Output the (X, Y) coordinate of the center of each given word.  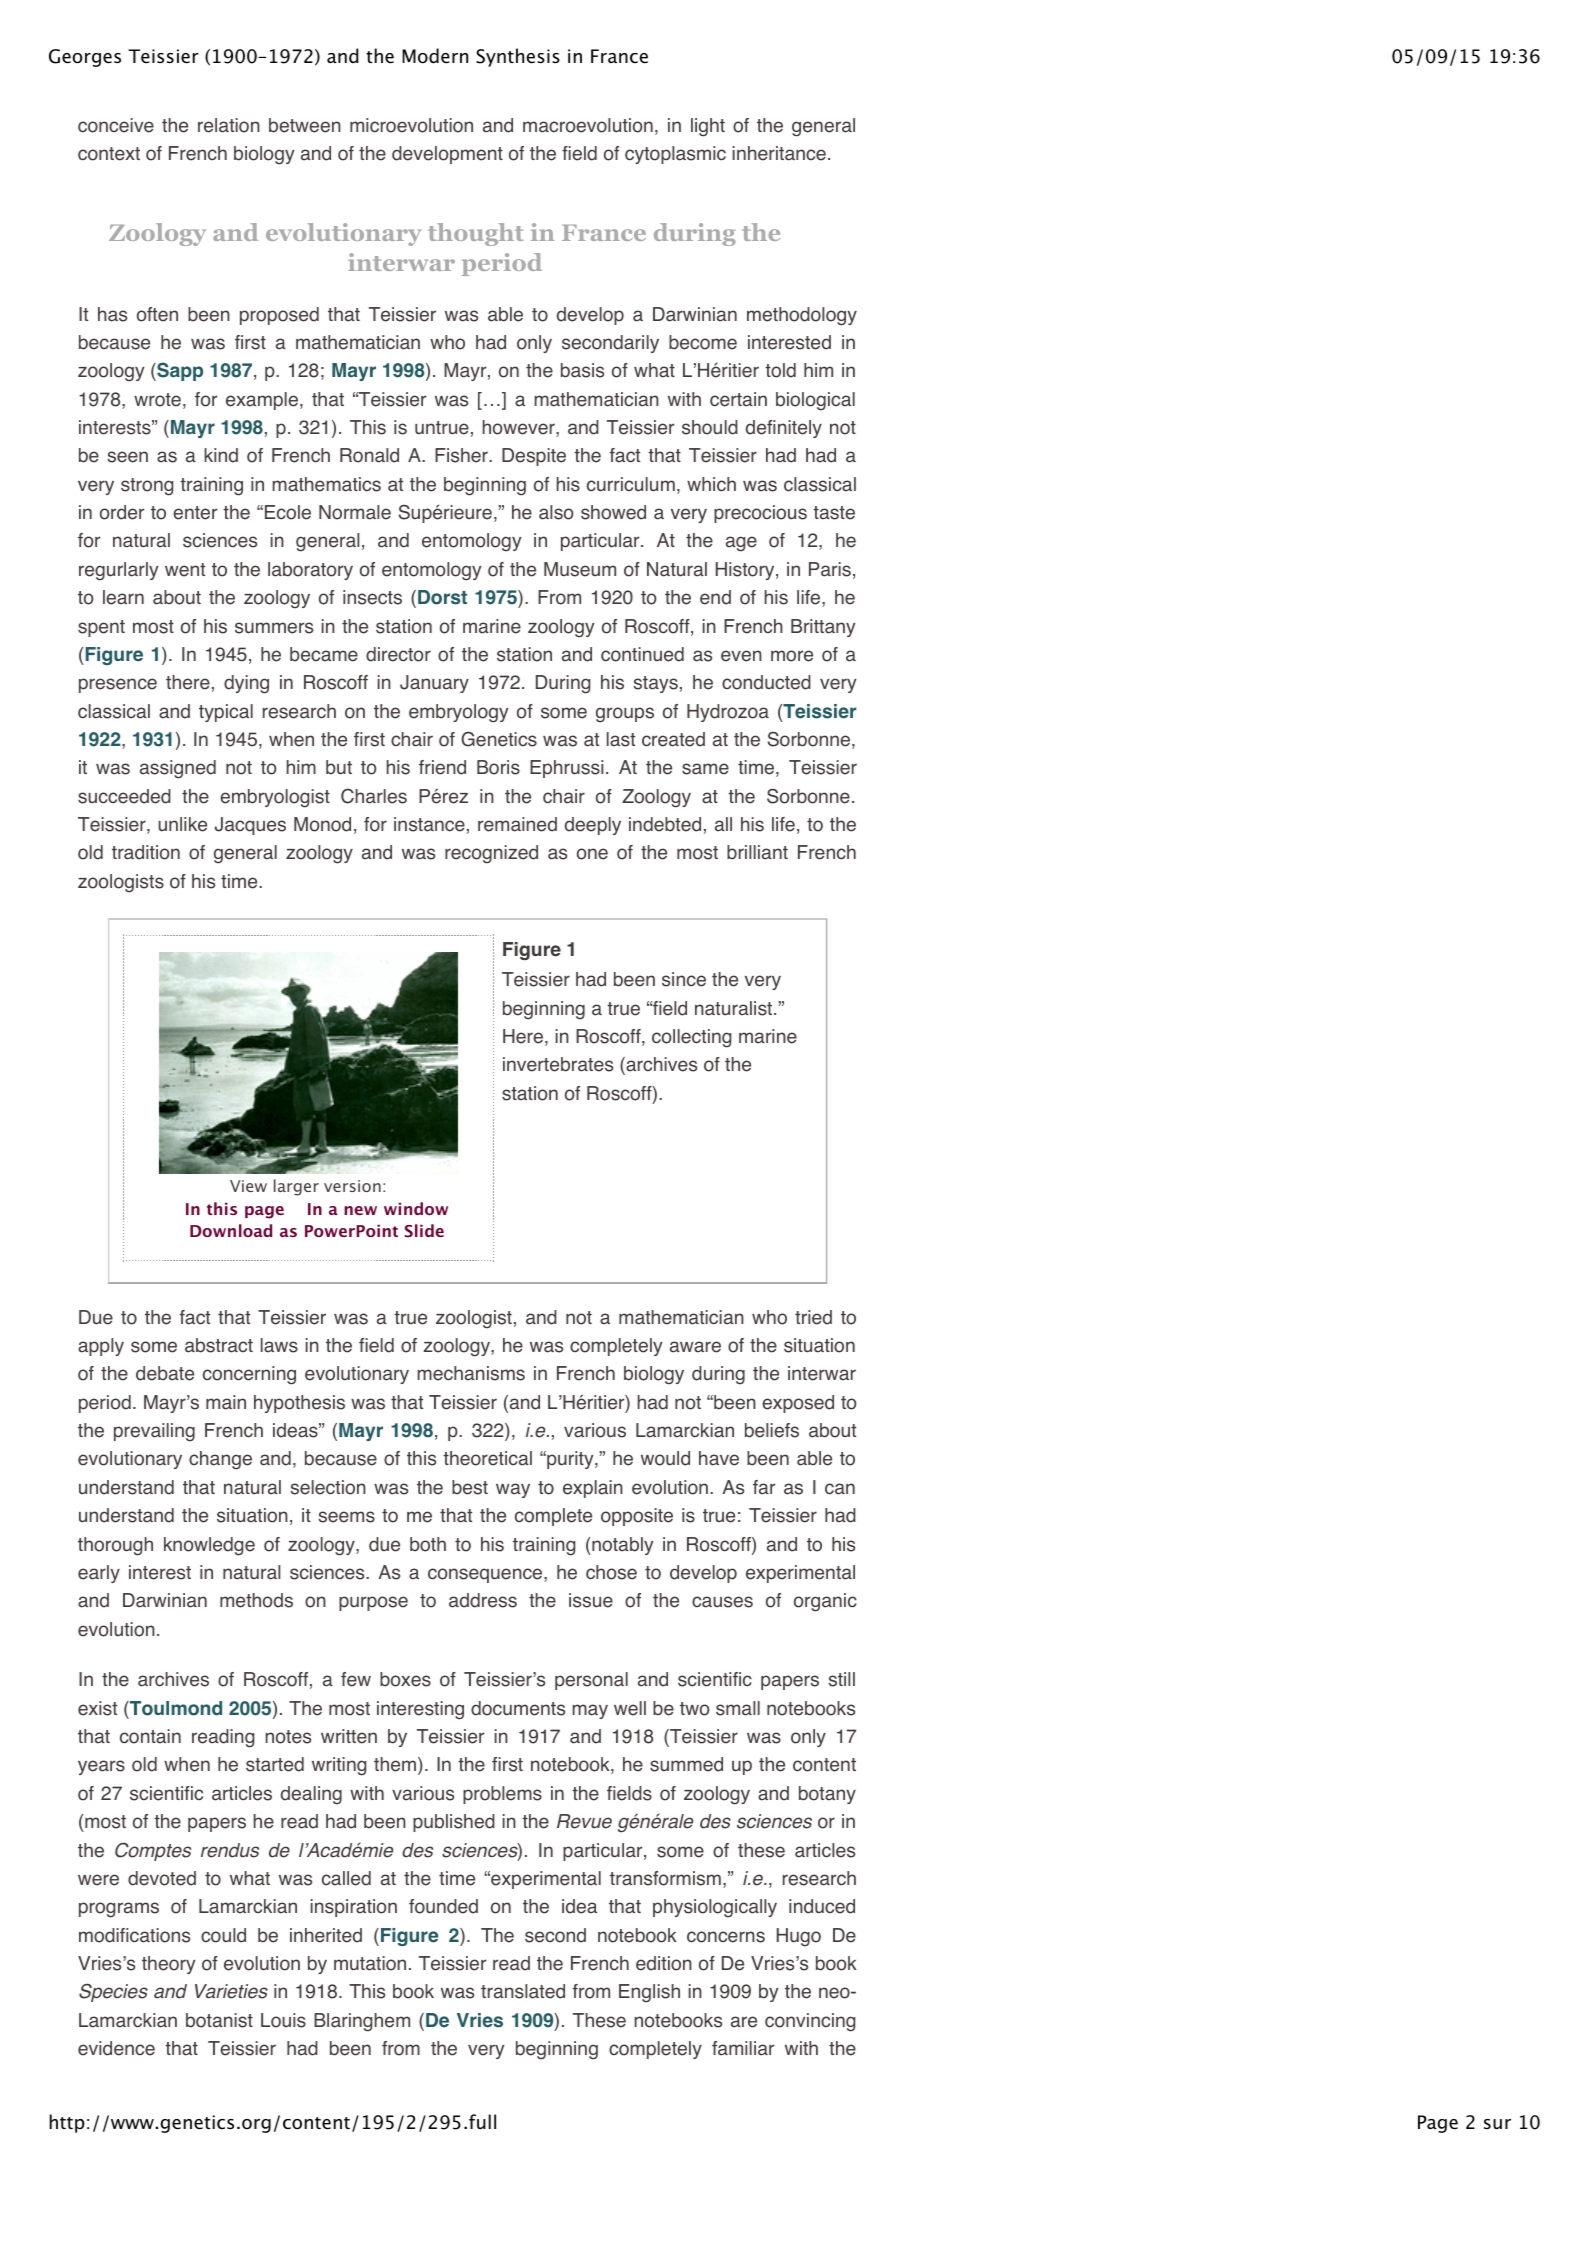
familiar (743, 2048)
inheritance (779, 153)
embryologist (275, 798)
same (705, 769)
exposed (798, 1404)
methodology (802, 316)
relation (229, 125)
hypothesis (299, 1404)
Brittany (823, 628)
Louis (283, 2020)
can (840, 1489)
